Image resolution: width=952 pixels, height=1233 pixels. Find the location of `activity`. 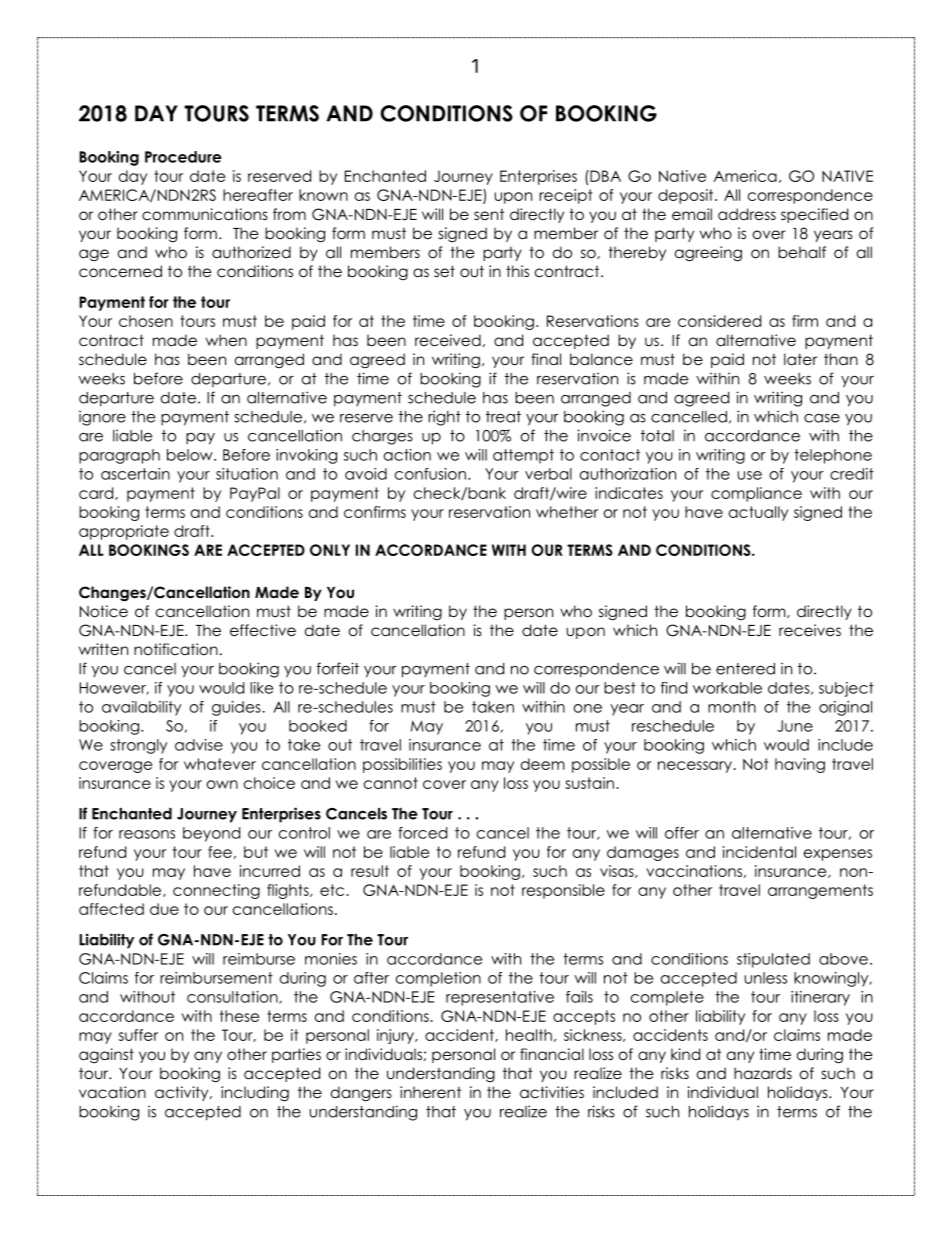

activity is located at coordinates (183, 1093).
